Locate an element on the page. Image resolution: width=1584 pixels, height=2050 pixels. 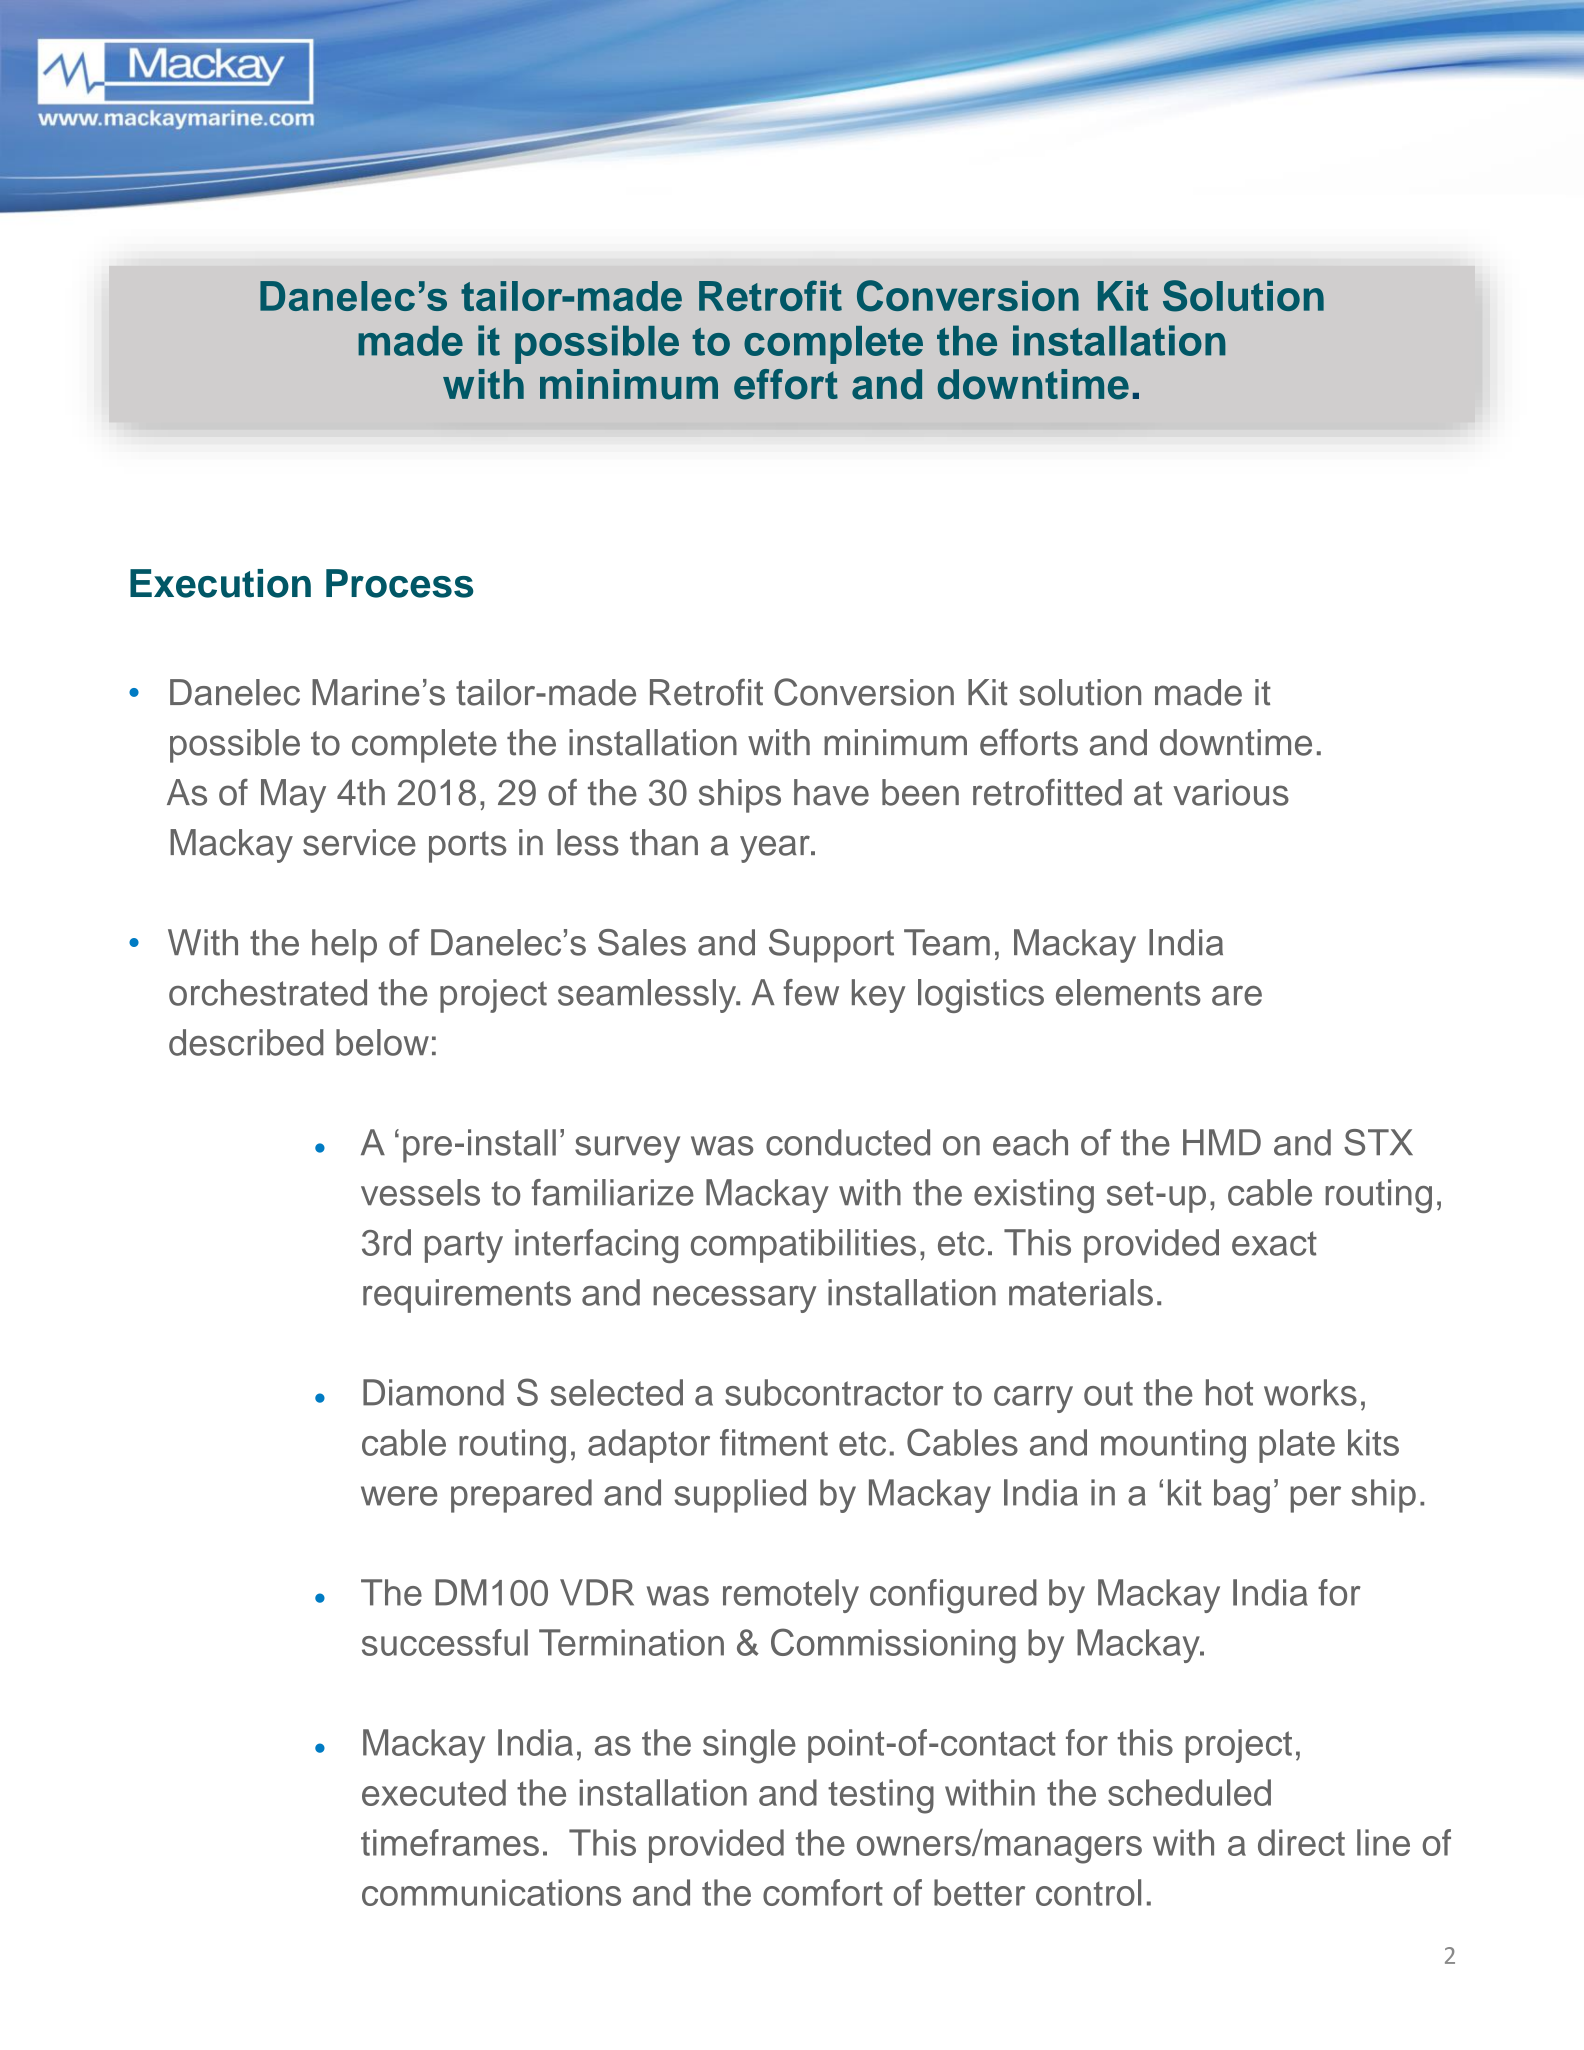
various is located at coordinates (1231, 792).
